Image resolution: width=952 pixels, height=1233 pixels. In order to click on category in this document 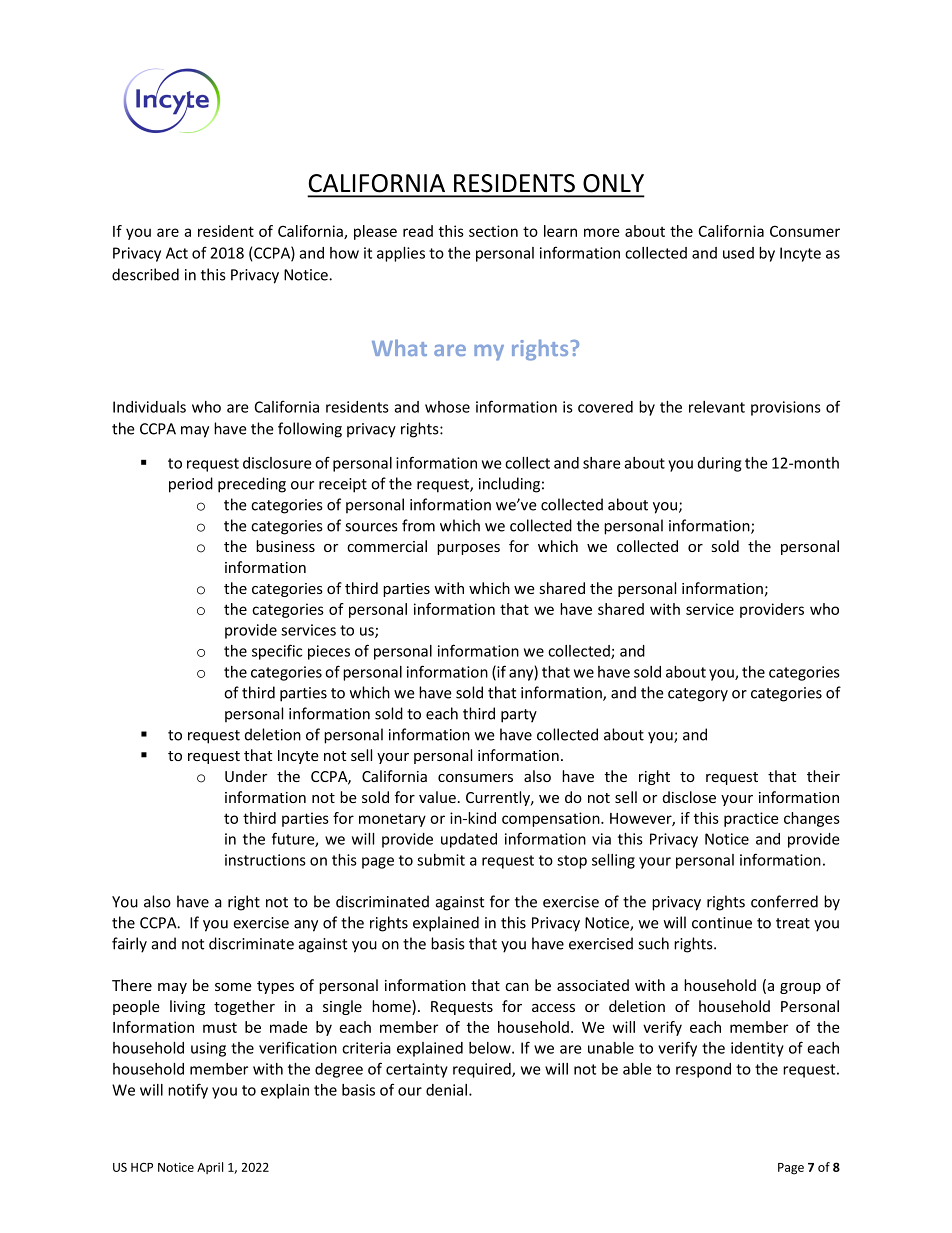, I will do `click(698, 695)`.
